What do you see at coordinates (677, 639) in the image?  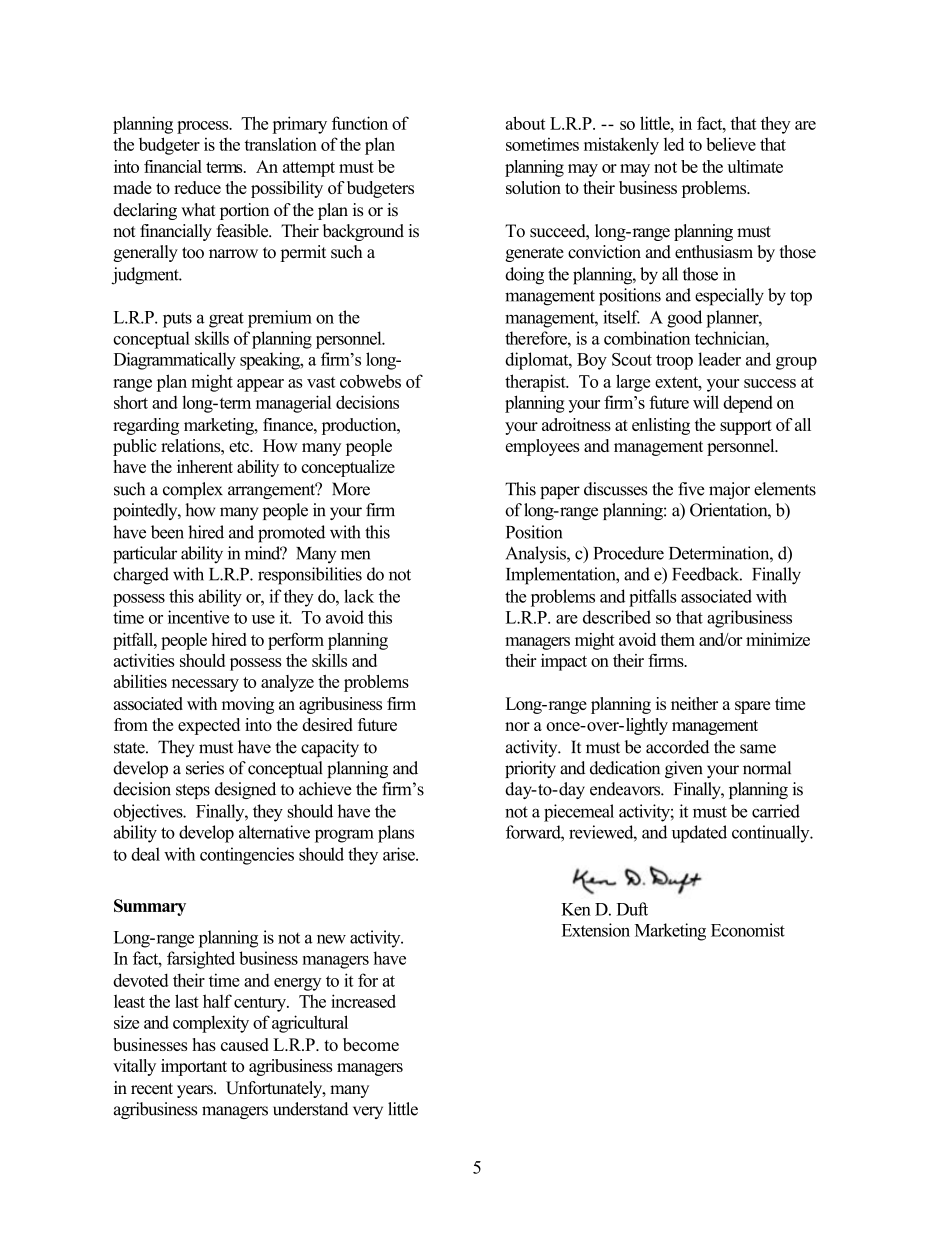 I see `them` at bounding box center [677, 639].
